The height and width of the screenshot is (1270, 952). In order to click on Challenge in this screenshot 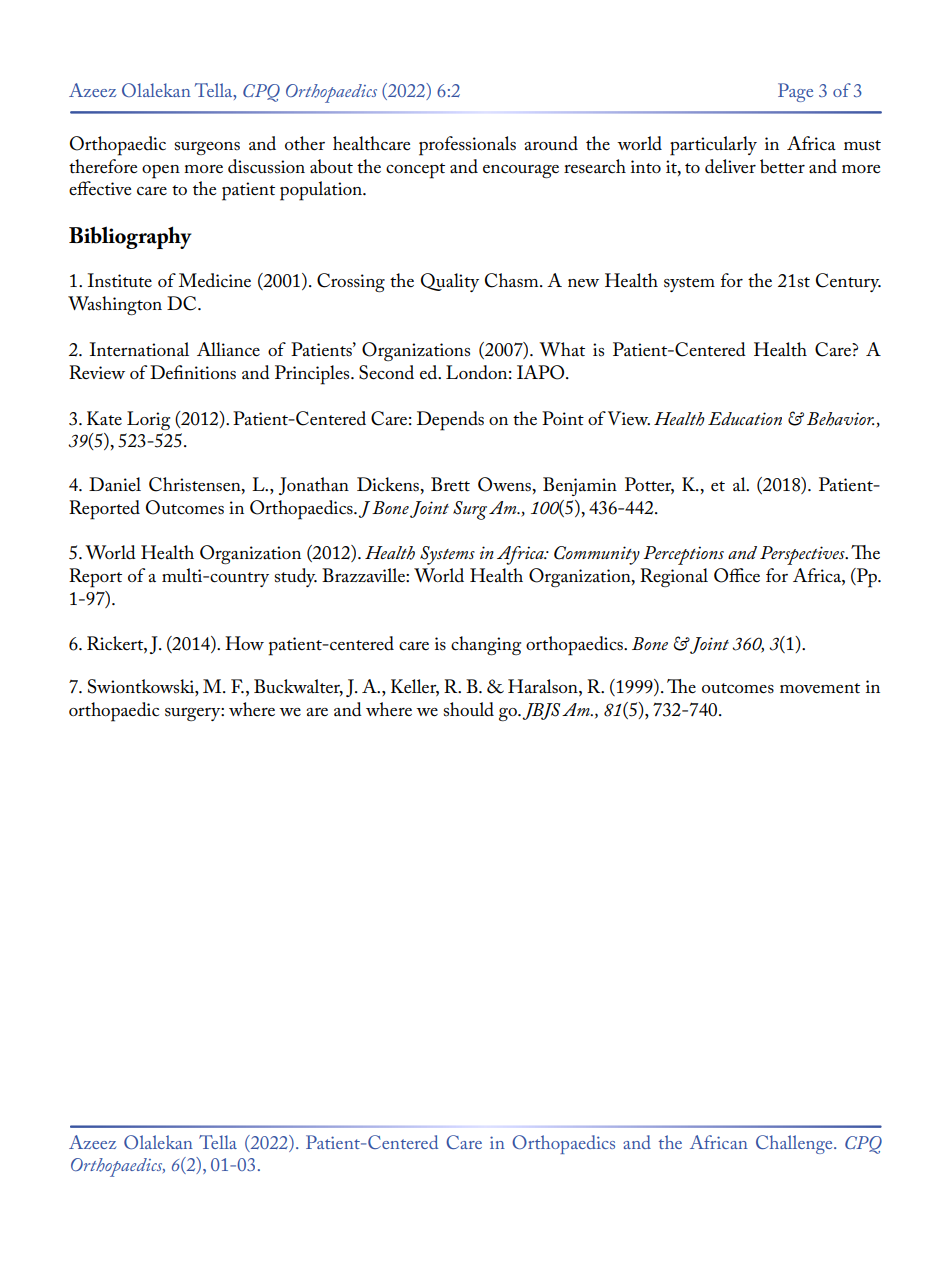, I will do `click(795, 1144)`.
